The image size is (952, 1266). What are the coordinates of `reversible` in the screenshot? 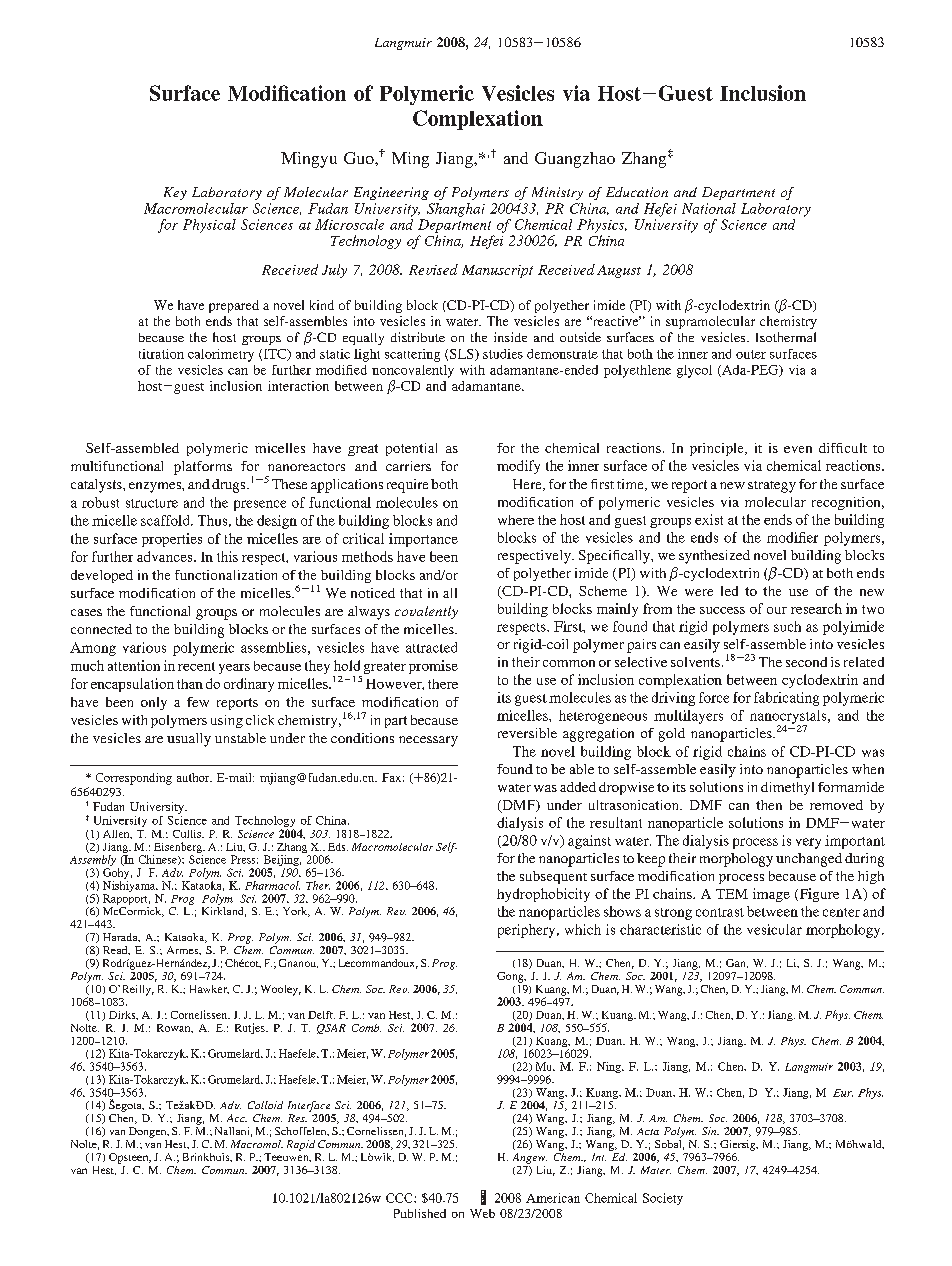 It's located at (527, 733).
